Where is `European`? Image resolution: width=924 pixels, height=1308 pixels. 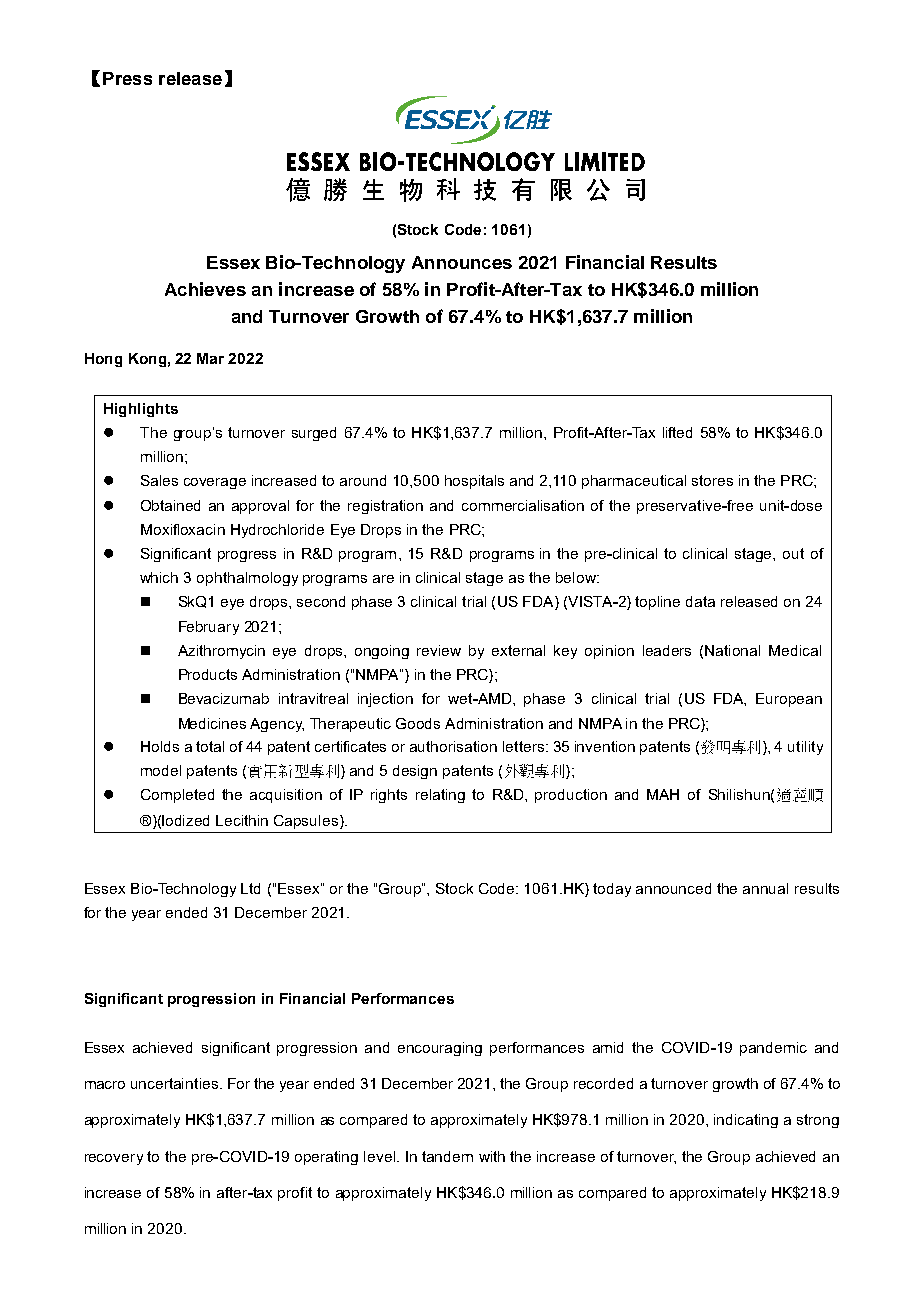 European is located at coordinates (789, 700).
